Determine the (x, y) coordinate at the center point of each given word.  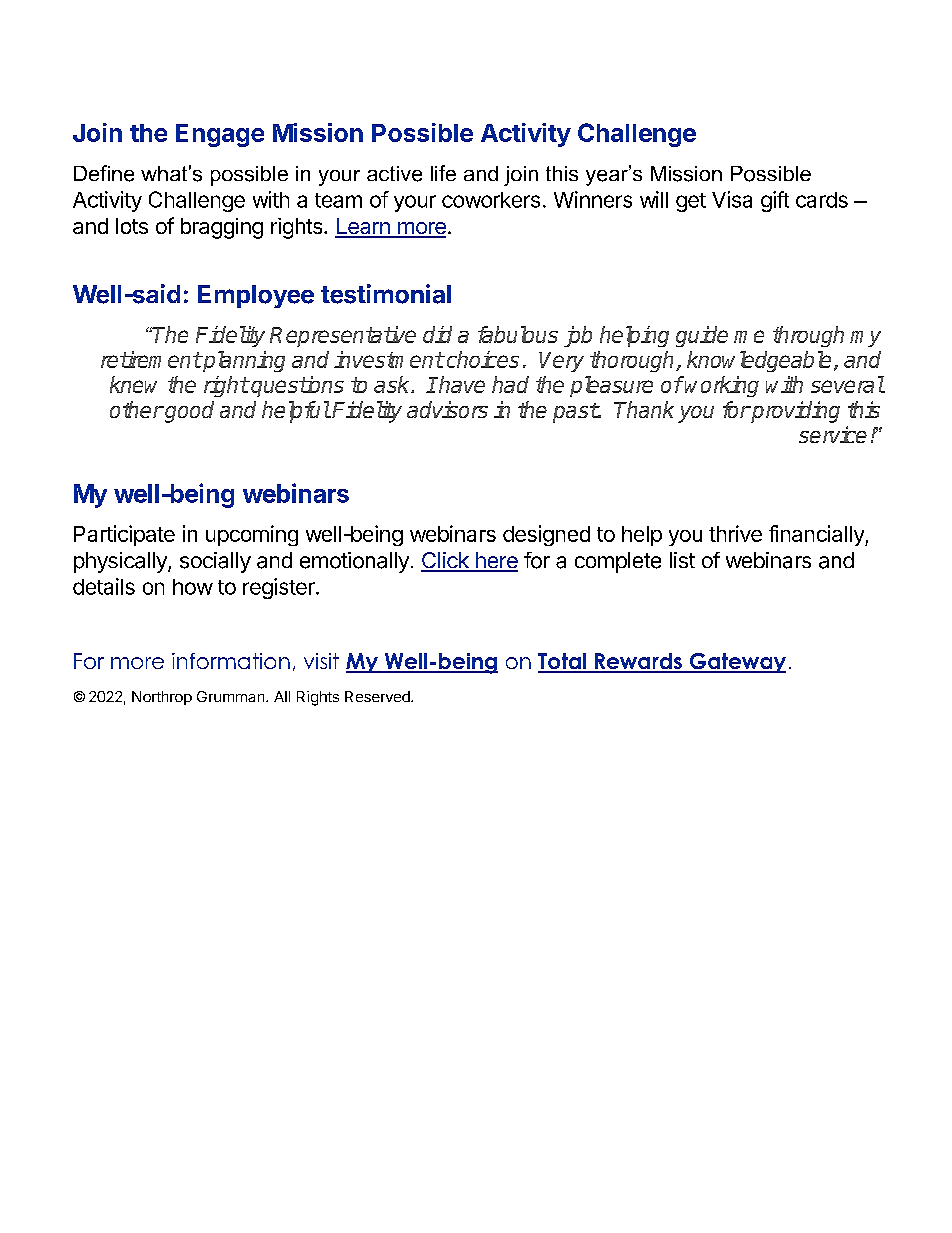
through (808, 336)
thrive (735, 533)
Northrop (162, 698)
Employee (256, 296)
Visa (732, 199)
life (443, 173)
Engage (220, 135)
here (495, 561)
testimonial (386, 294)
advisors (447, 409)
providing (794, 412)
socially (215, 562)
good (188, 412)
